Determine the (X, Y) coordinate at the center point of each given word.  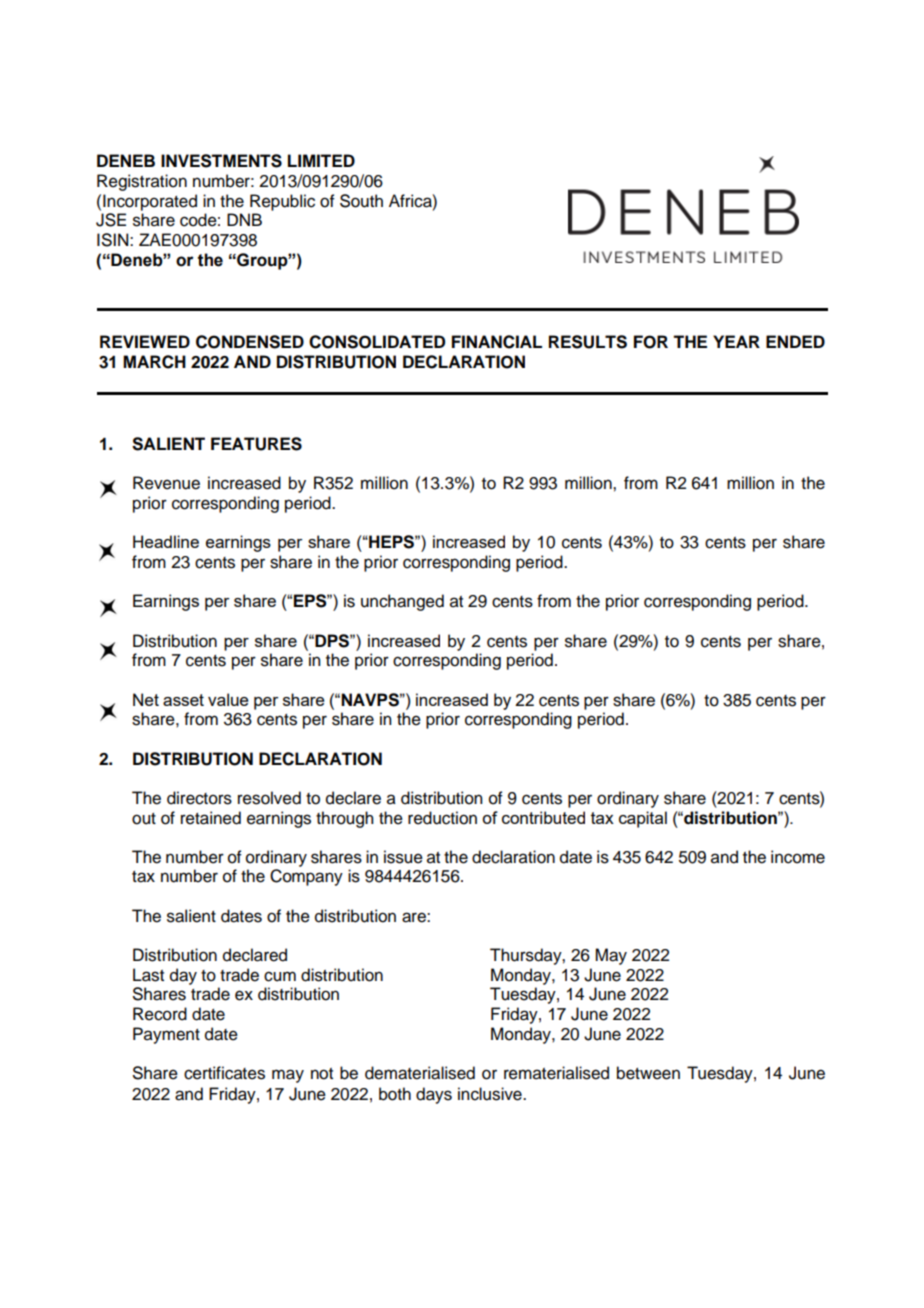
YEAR (736, 341)
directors (199, 798)
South (361, 201)
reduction (442, 818)
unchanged (402, 602)
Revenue (166, 483)
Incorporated (150, 202)
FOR (651, 342)
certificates (224, 1073)
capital (643, 819)
